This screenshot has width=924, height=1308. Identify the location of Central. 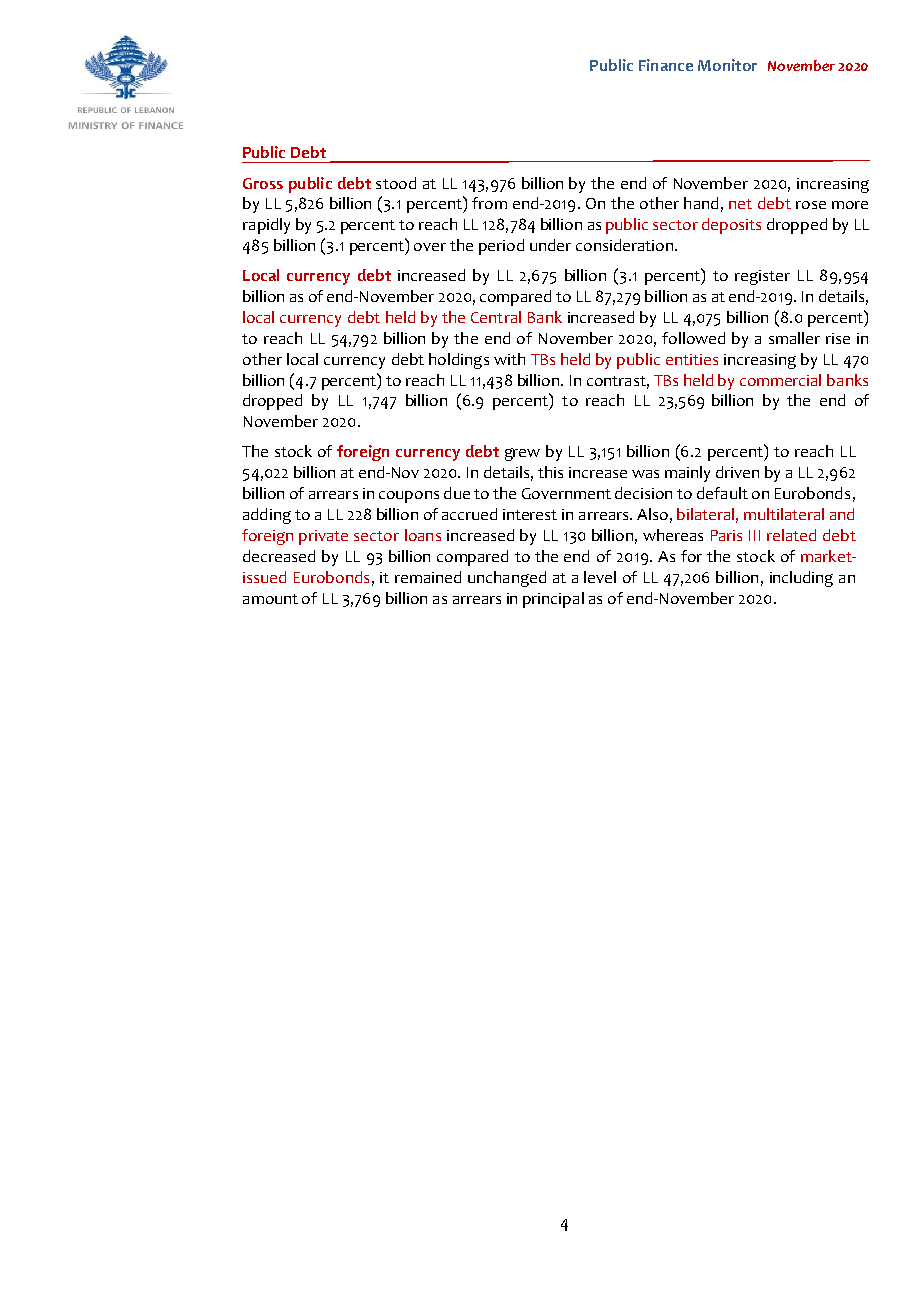
(496, 317).
